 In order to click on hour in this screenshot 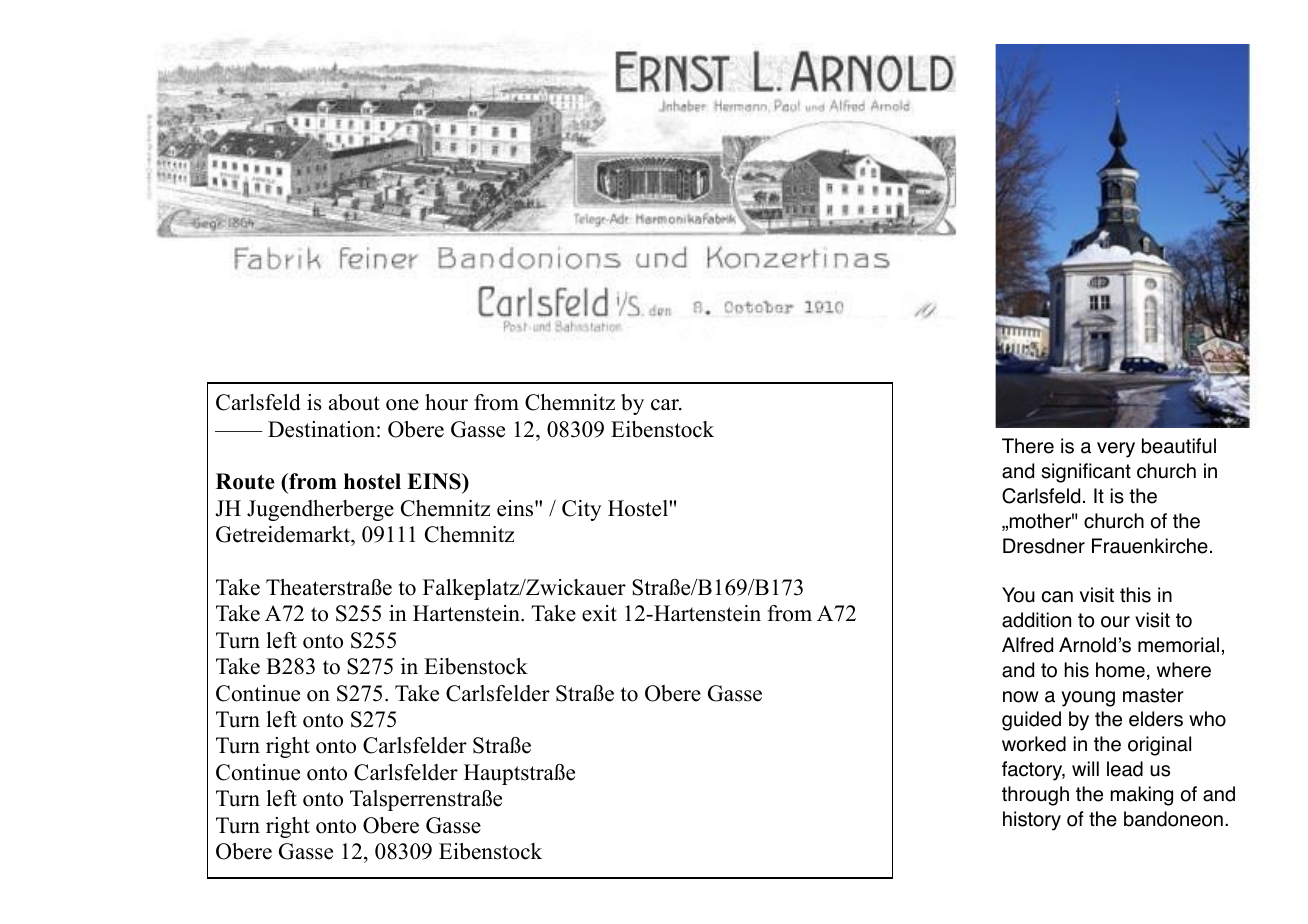, I will do `click(446, 402)`.
